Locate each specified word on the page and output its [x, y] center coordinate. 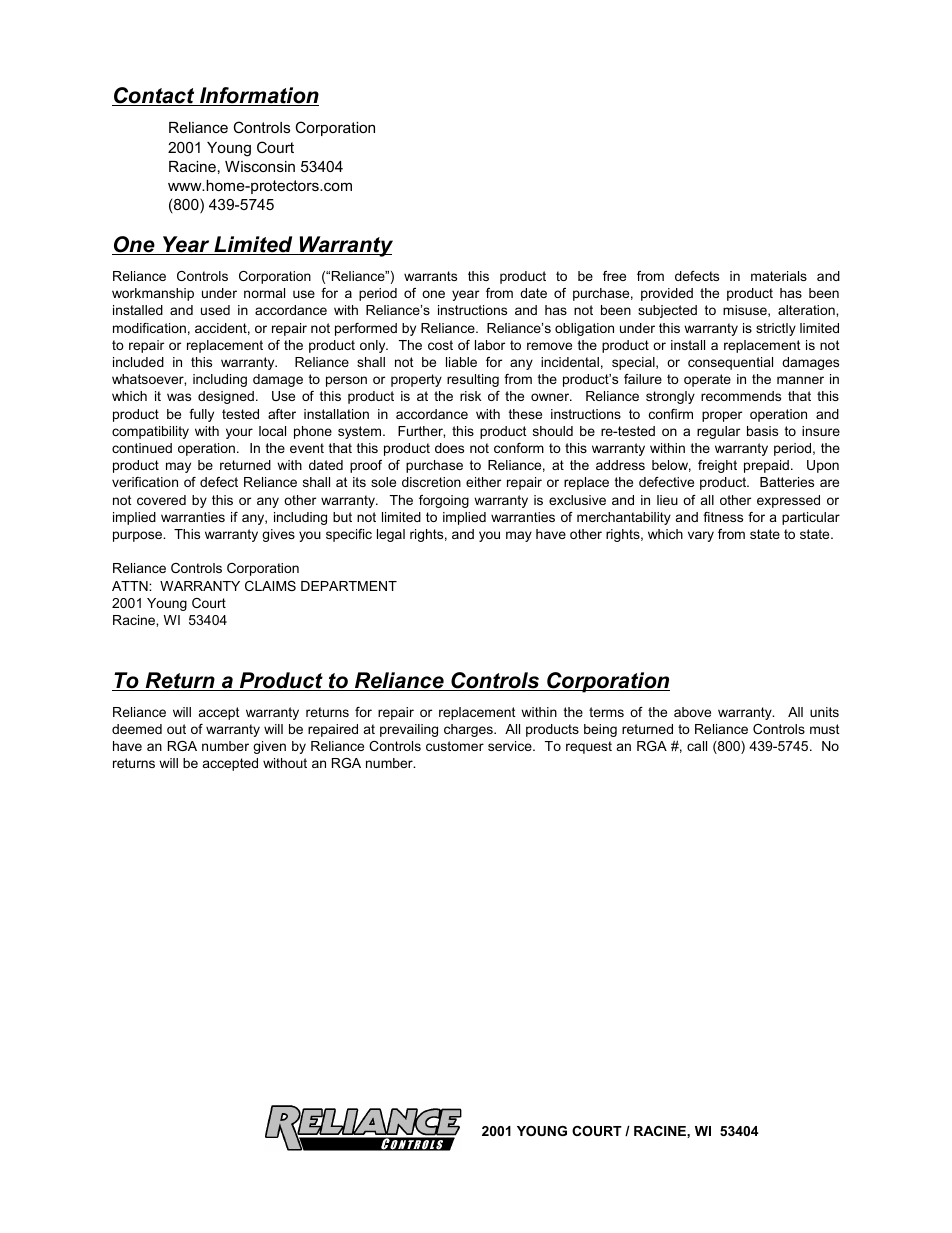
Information [258, 96]
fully [201, 415]
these [525, 414]
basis [762, 431]
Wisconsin [260, 166]
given [269, 747]
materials [779, 276]
